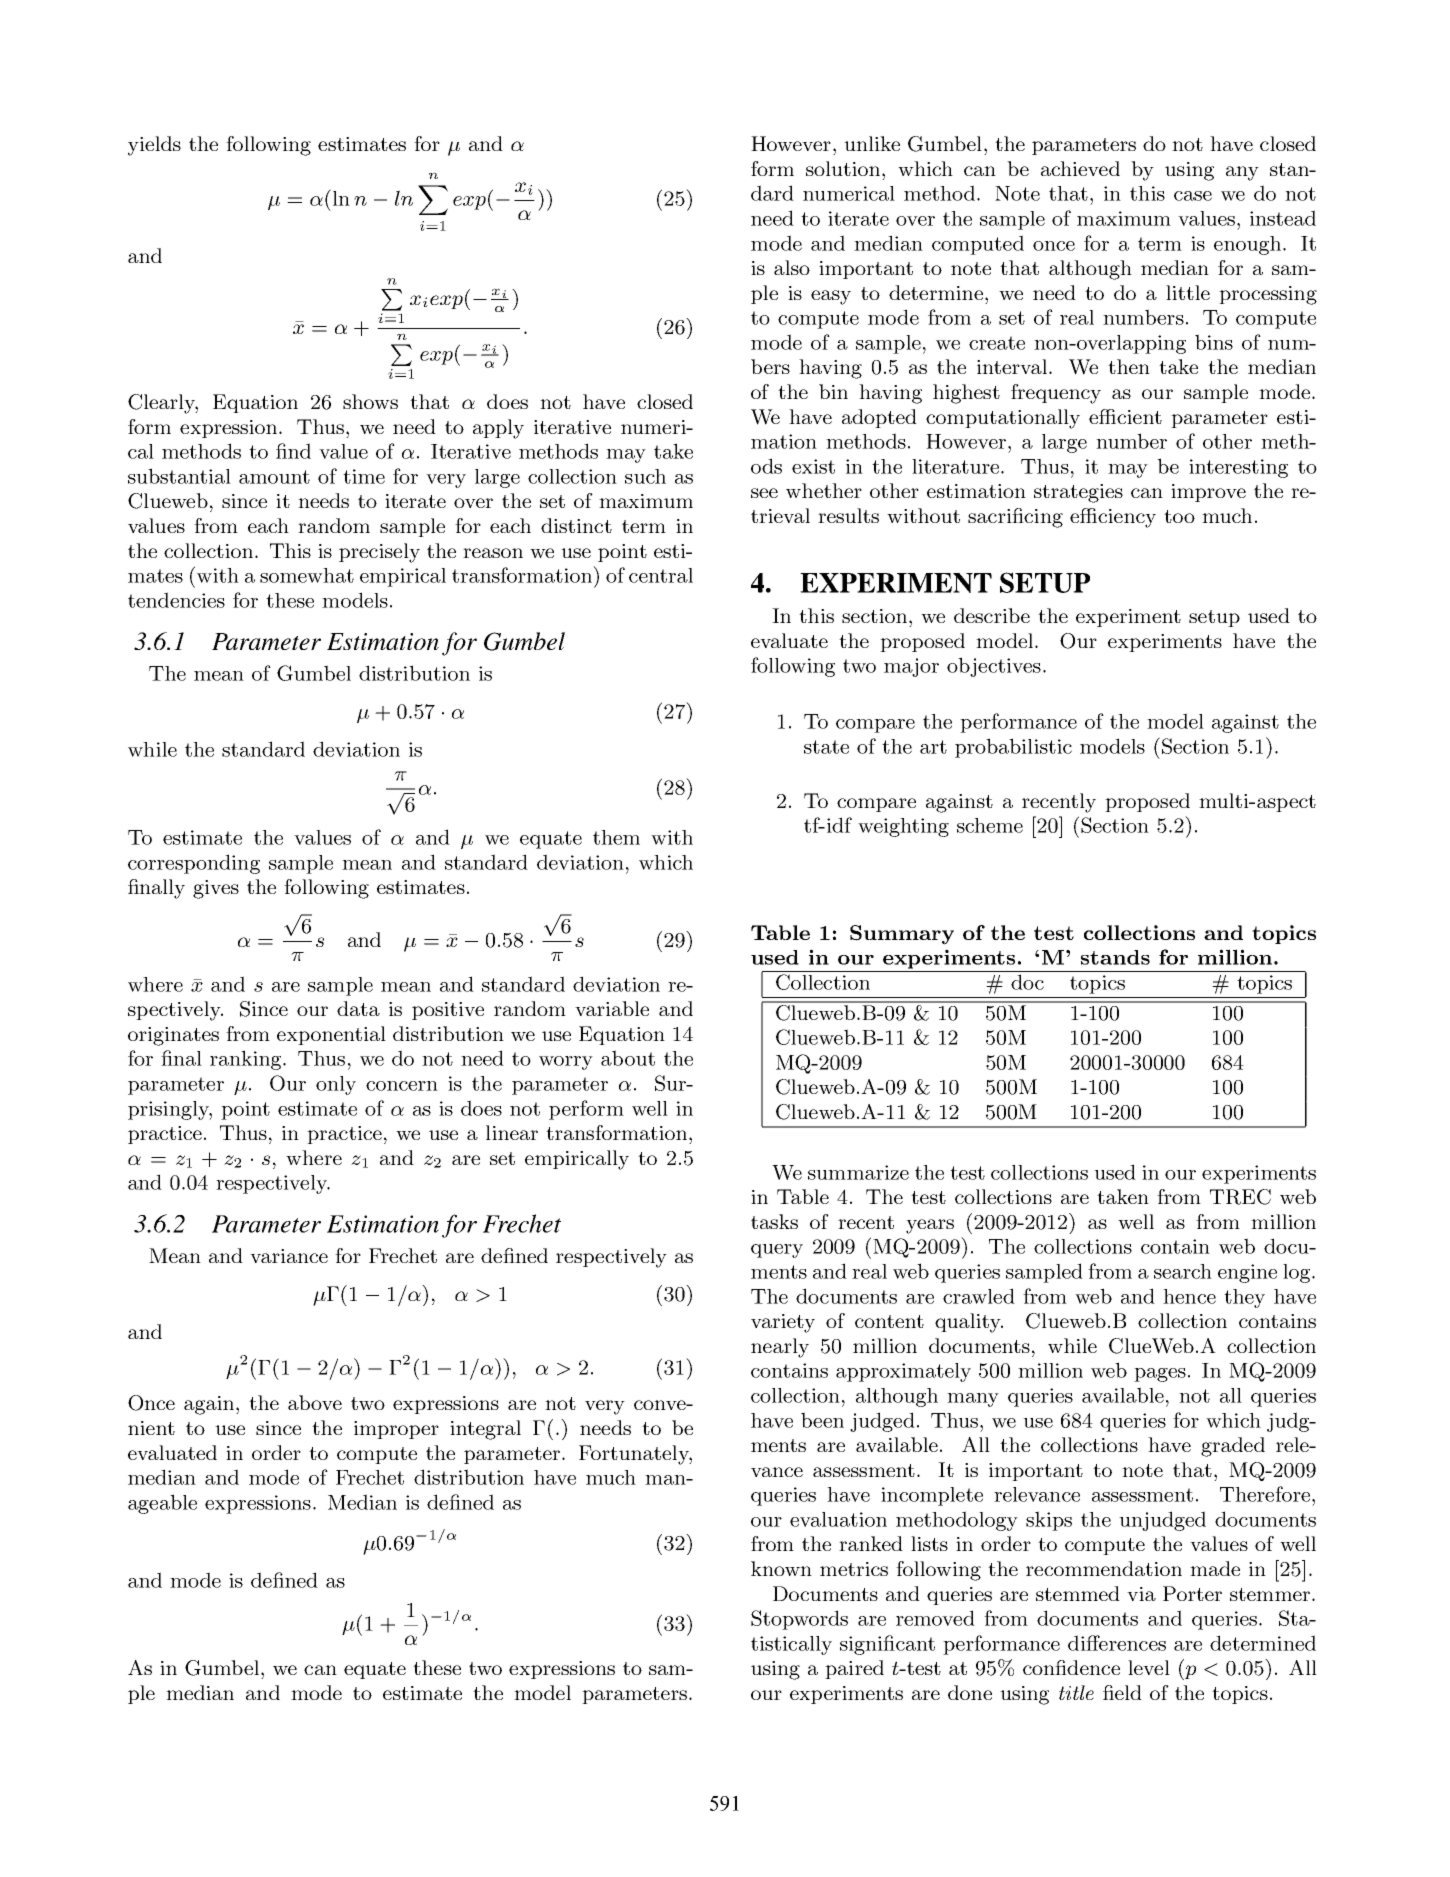 This document has width=1450, height=1877. I want to click on solution, so click(844, 168).
